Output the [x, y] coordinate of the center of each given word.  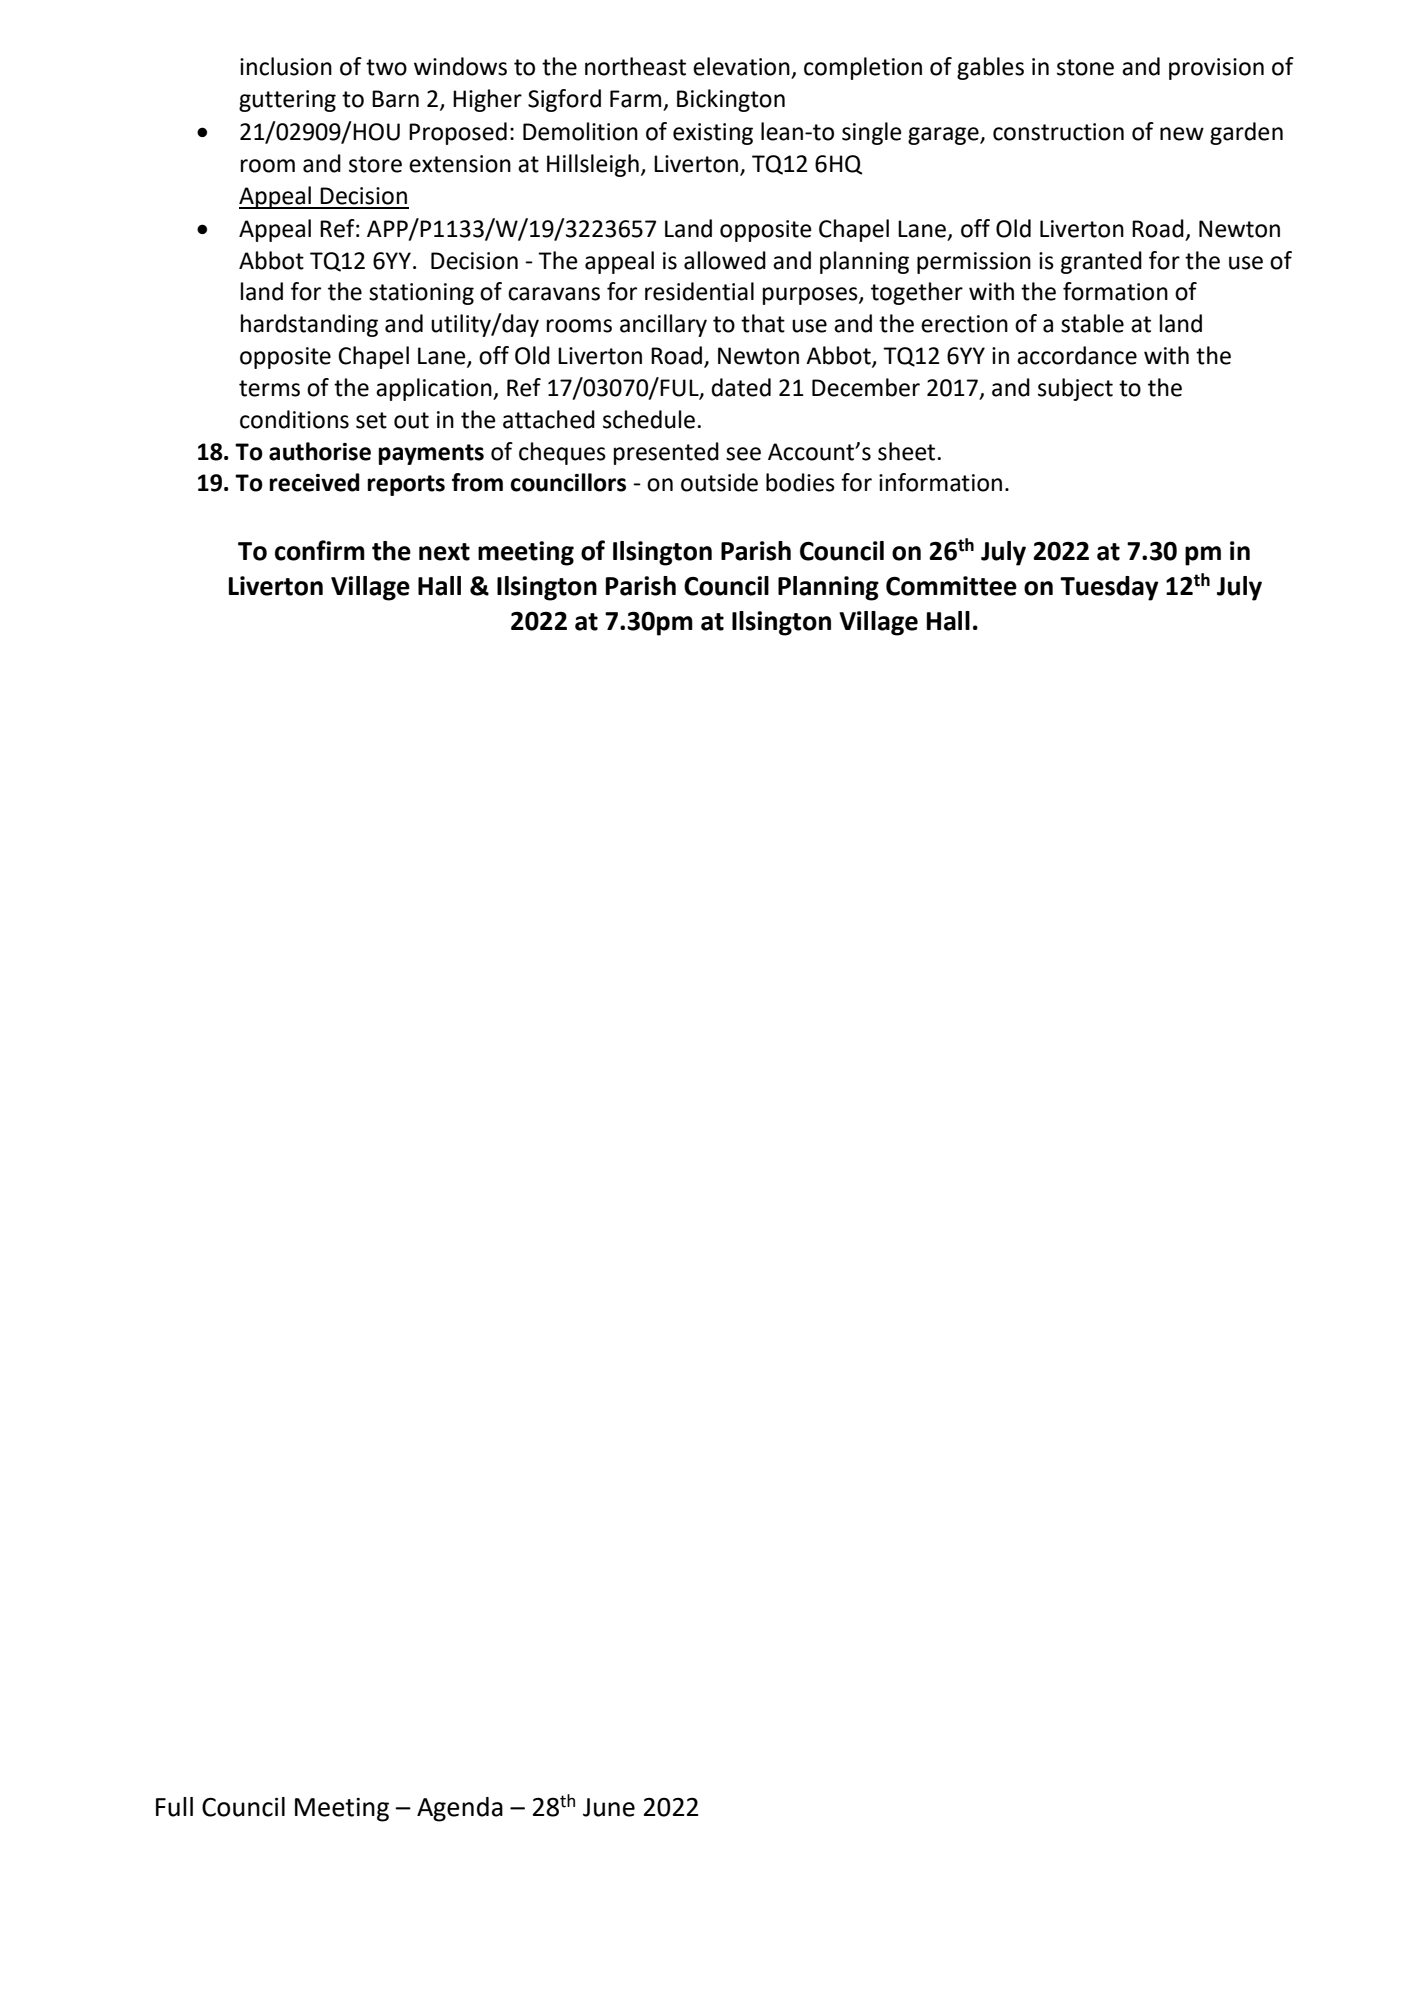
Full [174, 1807]
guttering [287, 101]
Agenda [460, 1809]
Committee [951, 586]
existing [713, 134]
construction [1058, 132]
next [444, 552]
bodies [800, 482]
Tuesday [1109, 588]
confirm [320, 550]
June [609, 1807]
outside [719, 482]
